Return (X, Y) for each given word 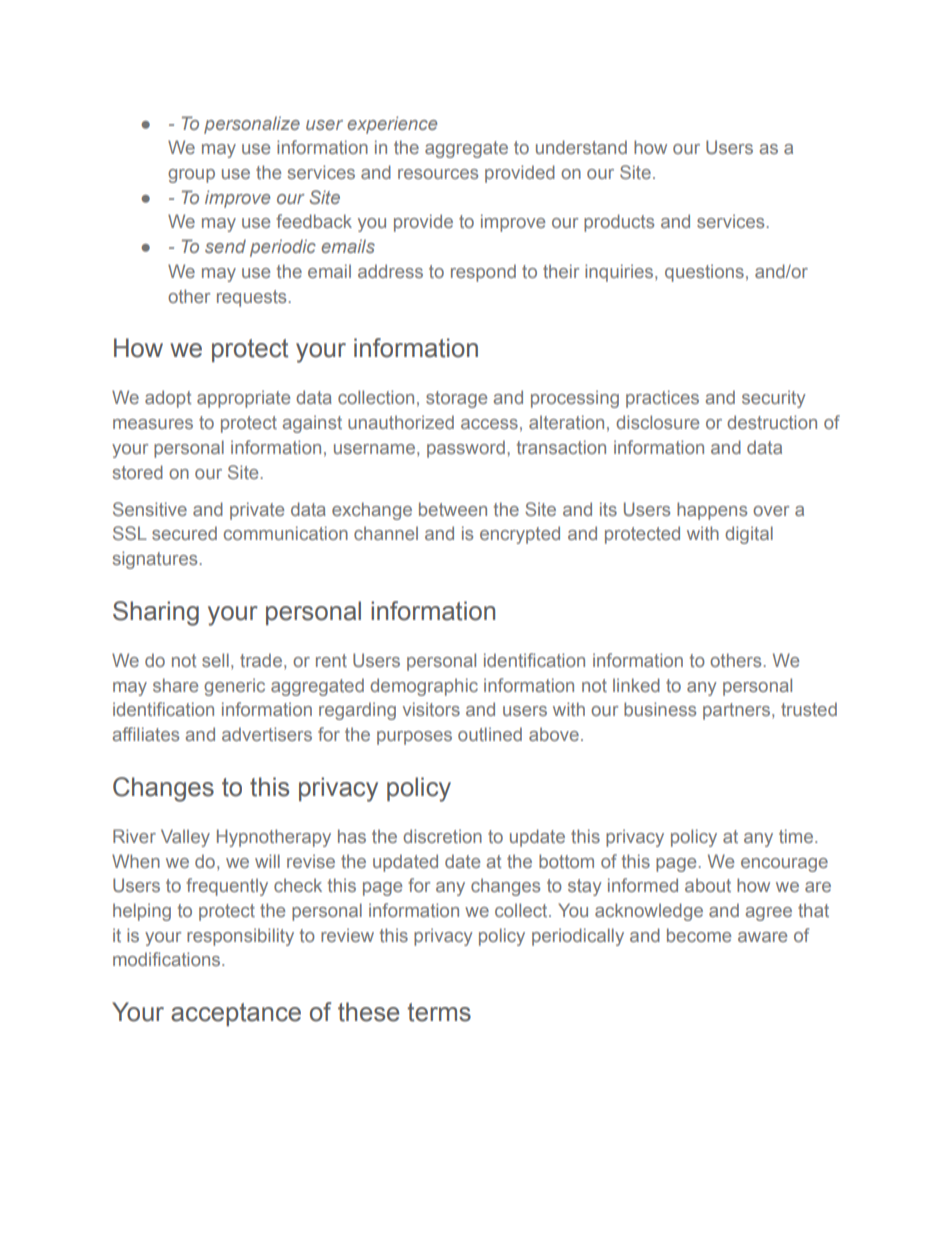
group (191, 176)
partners (736, 711)
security (774, 399)
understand (581, 147)
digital (749, 535)
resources (438, 174)
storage (456, 399)
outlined (490, 734)
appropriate (243, 399)
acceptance (236, 1014)
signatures (156, 560)
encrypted (520, 535)
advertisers (267, 734)
